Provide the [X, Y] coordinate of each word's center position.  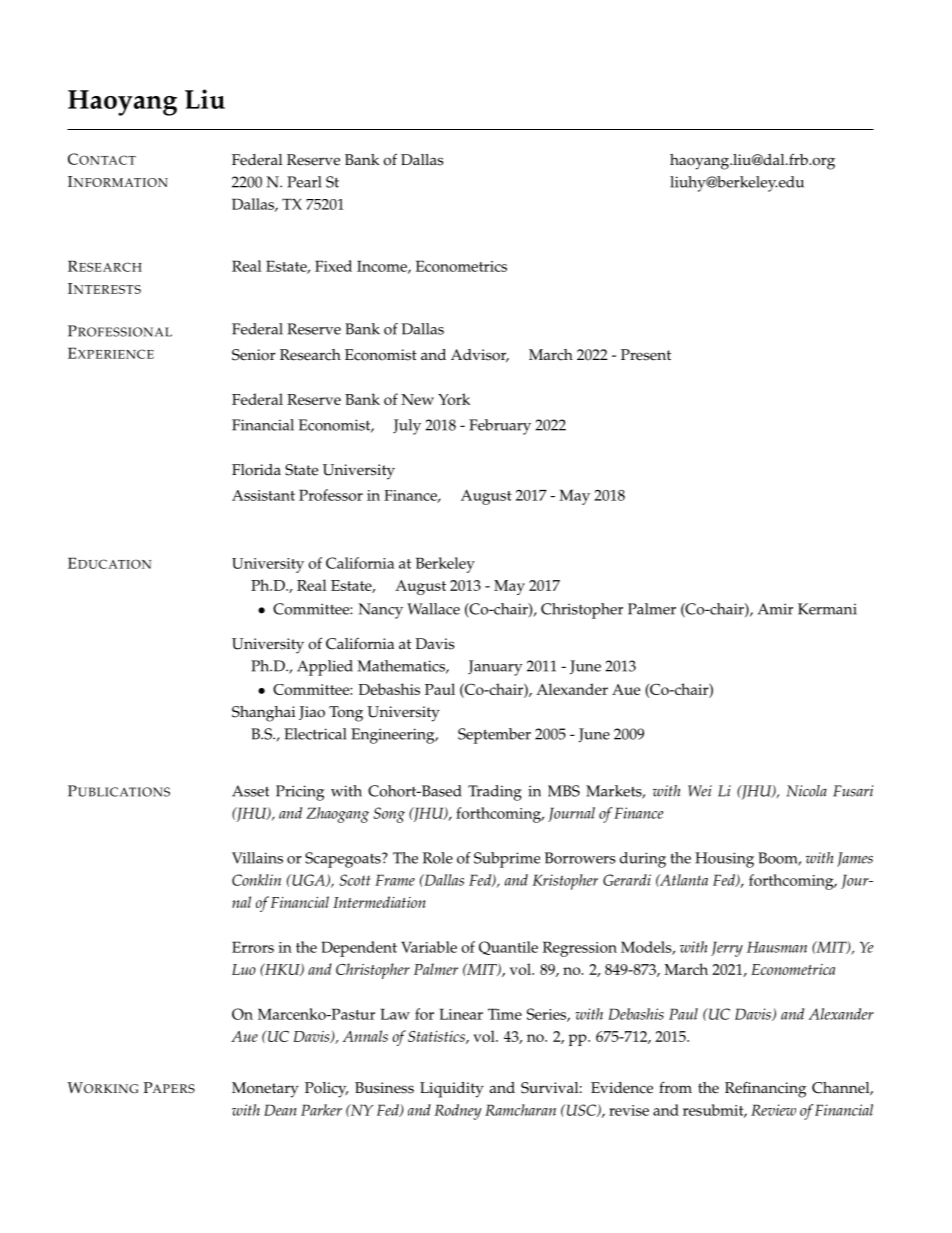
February [500, 427]
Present [646, 355]
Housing [724, 860]
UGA [308, 880]
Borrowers [580, 858]
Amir [775, 609]
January [495, 668]
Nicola [806, 791]
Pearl [304, 182]
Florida [256, 470]
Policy [327, 1090]
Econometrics [461, 266]
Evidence [622, 1088]
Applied [325, 668]
